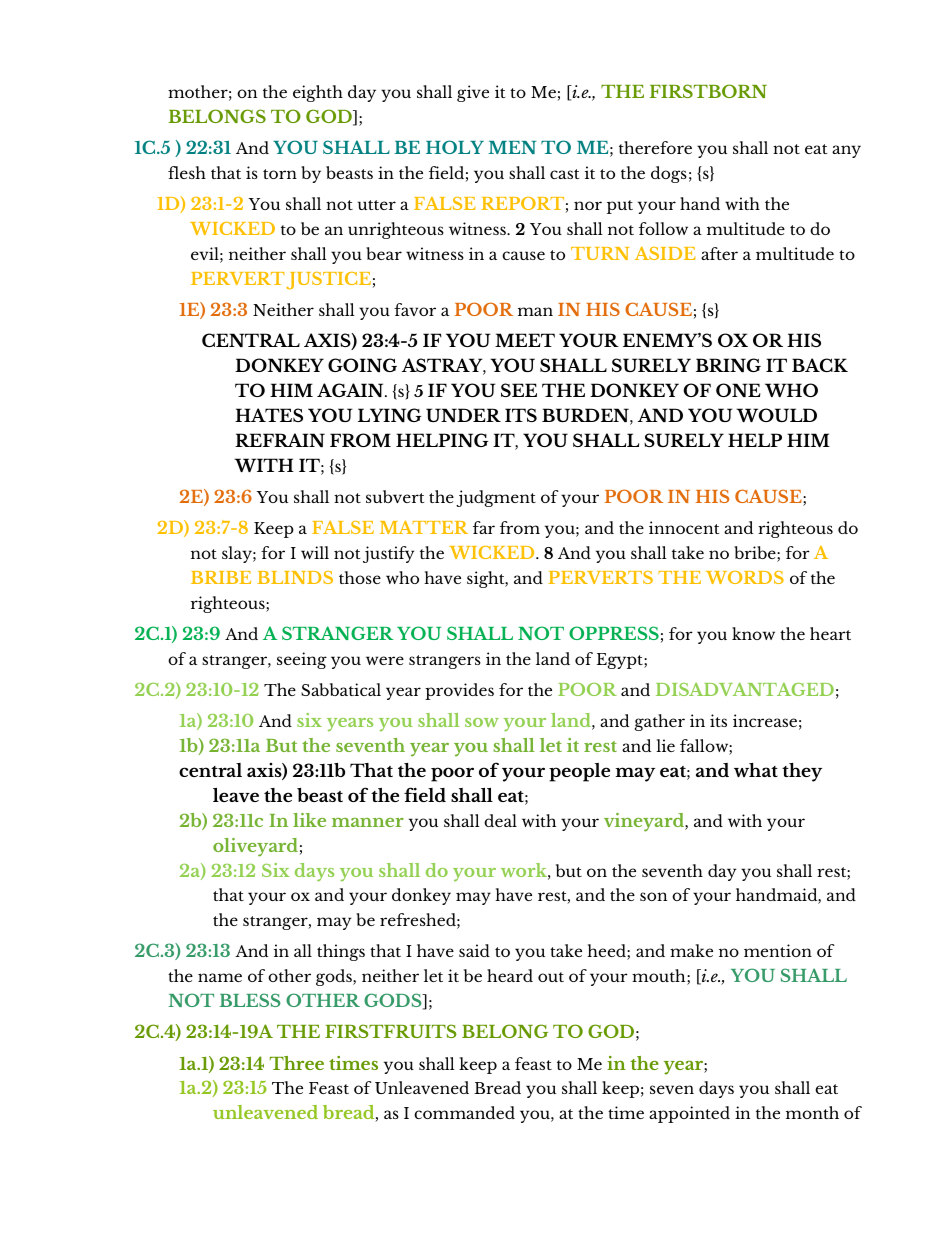 This image has height=1233, width=952. What do you see at coordinates (484, 527) in the image?
I see `far` at bounding box center [484, 527].
